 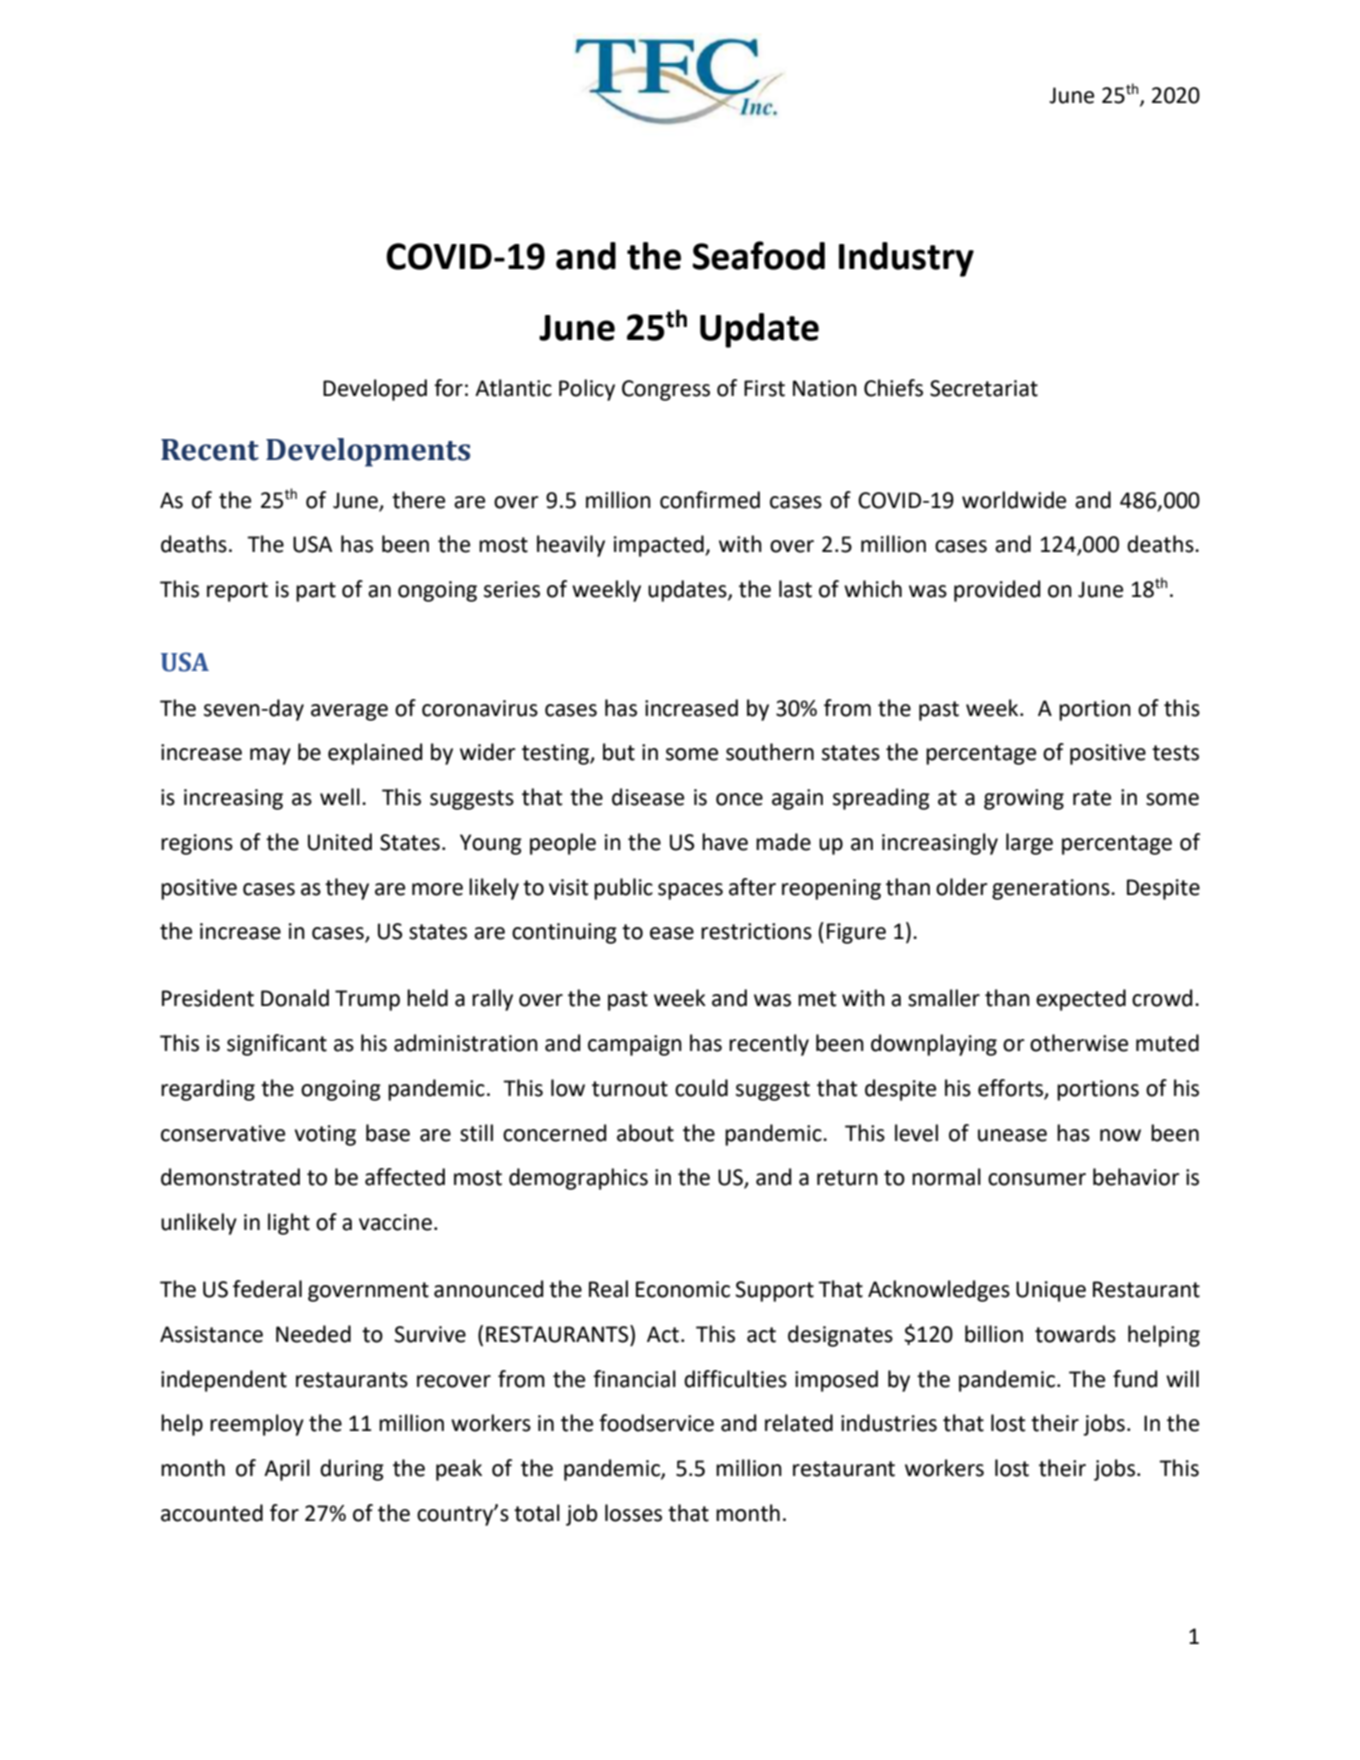 What do you see at coordinates (1052, 889) in the image?
I see `generations` at bounding box center [1052, 889].
